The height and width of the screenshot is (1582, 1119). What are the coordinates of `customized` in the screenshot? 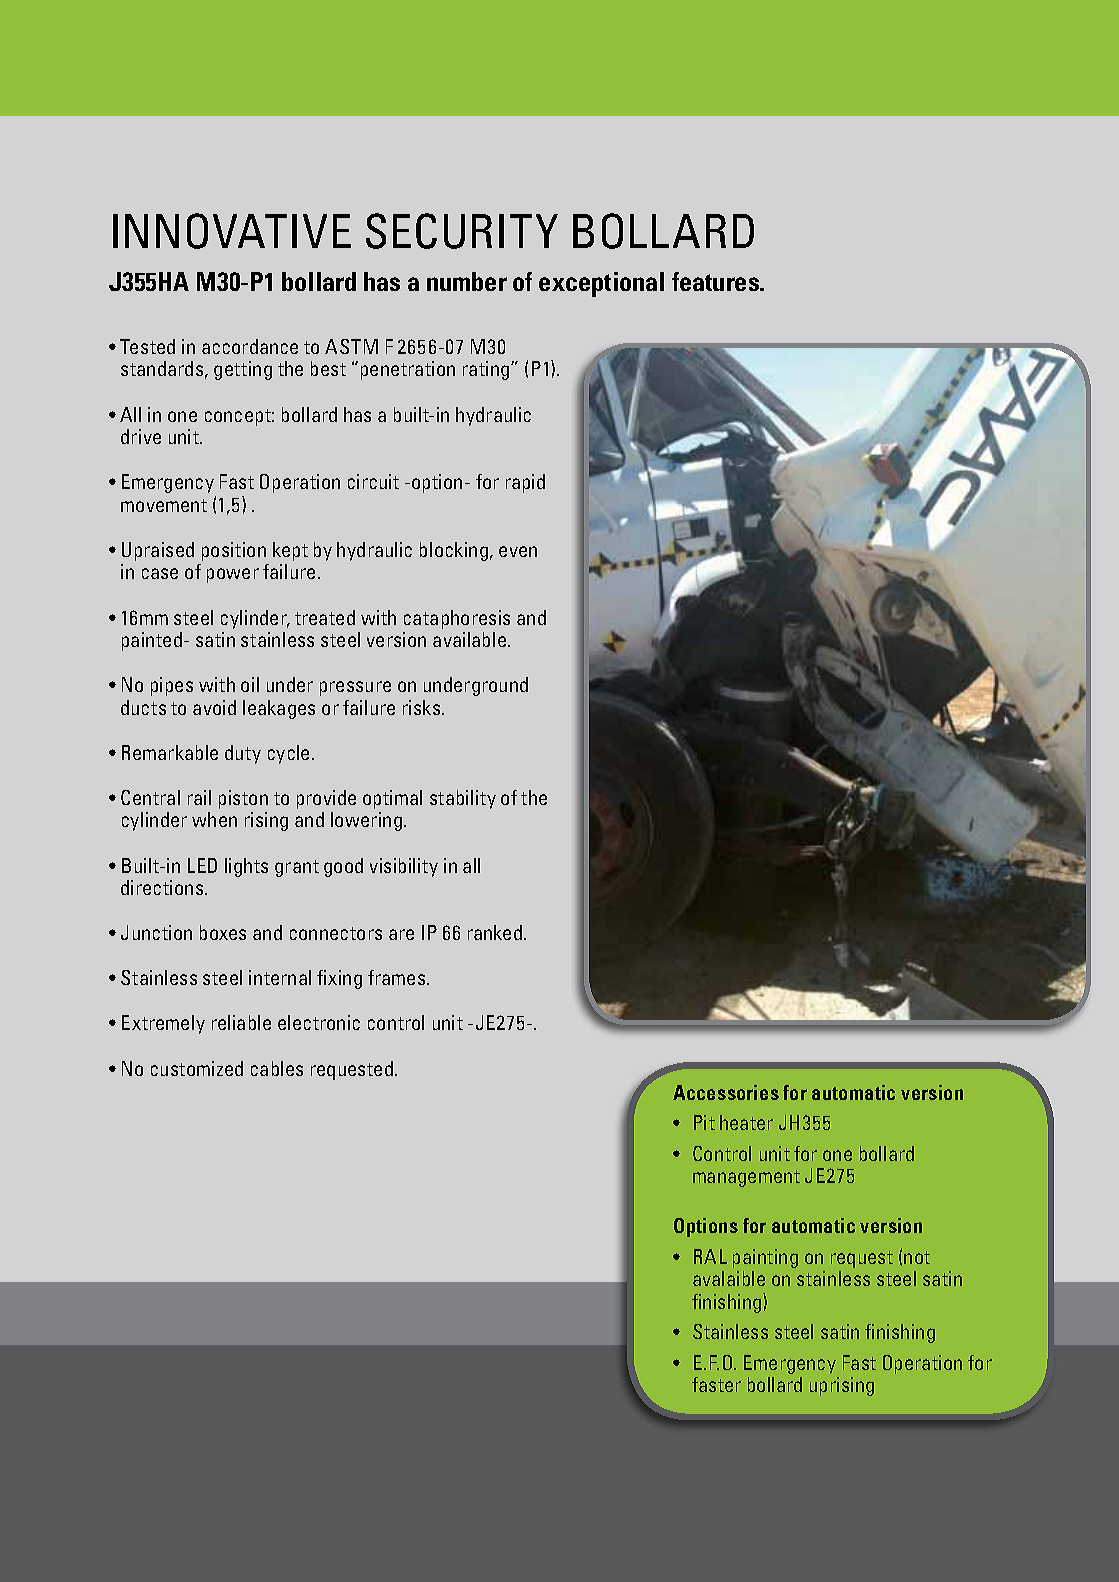 It's located at (197, 1068).
